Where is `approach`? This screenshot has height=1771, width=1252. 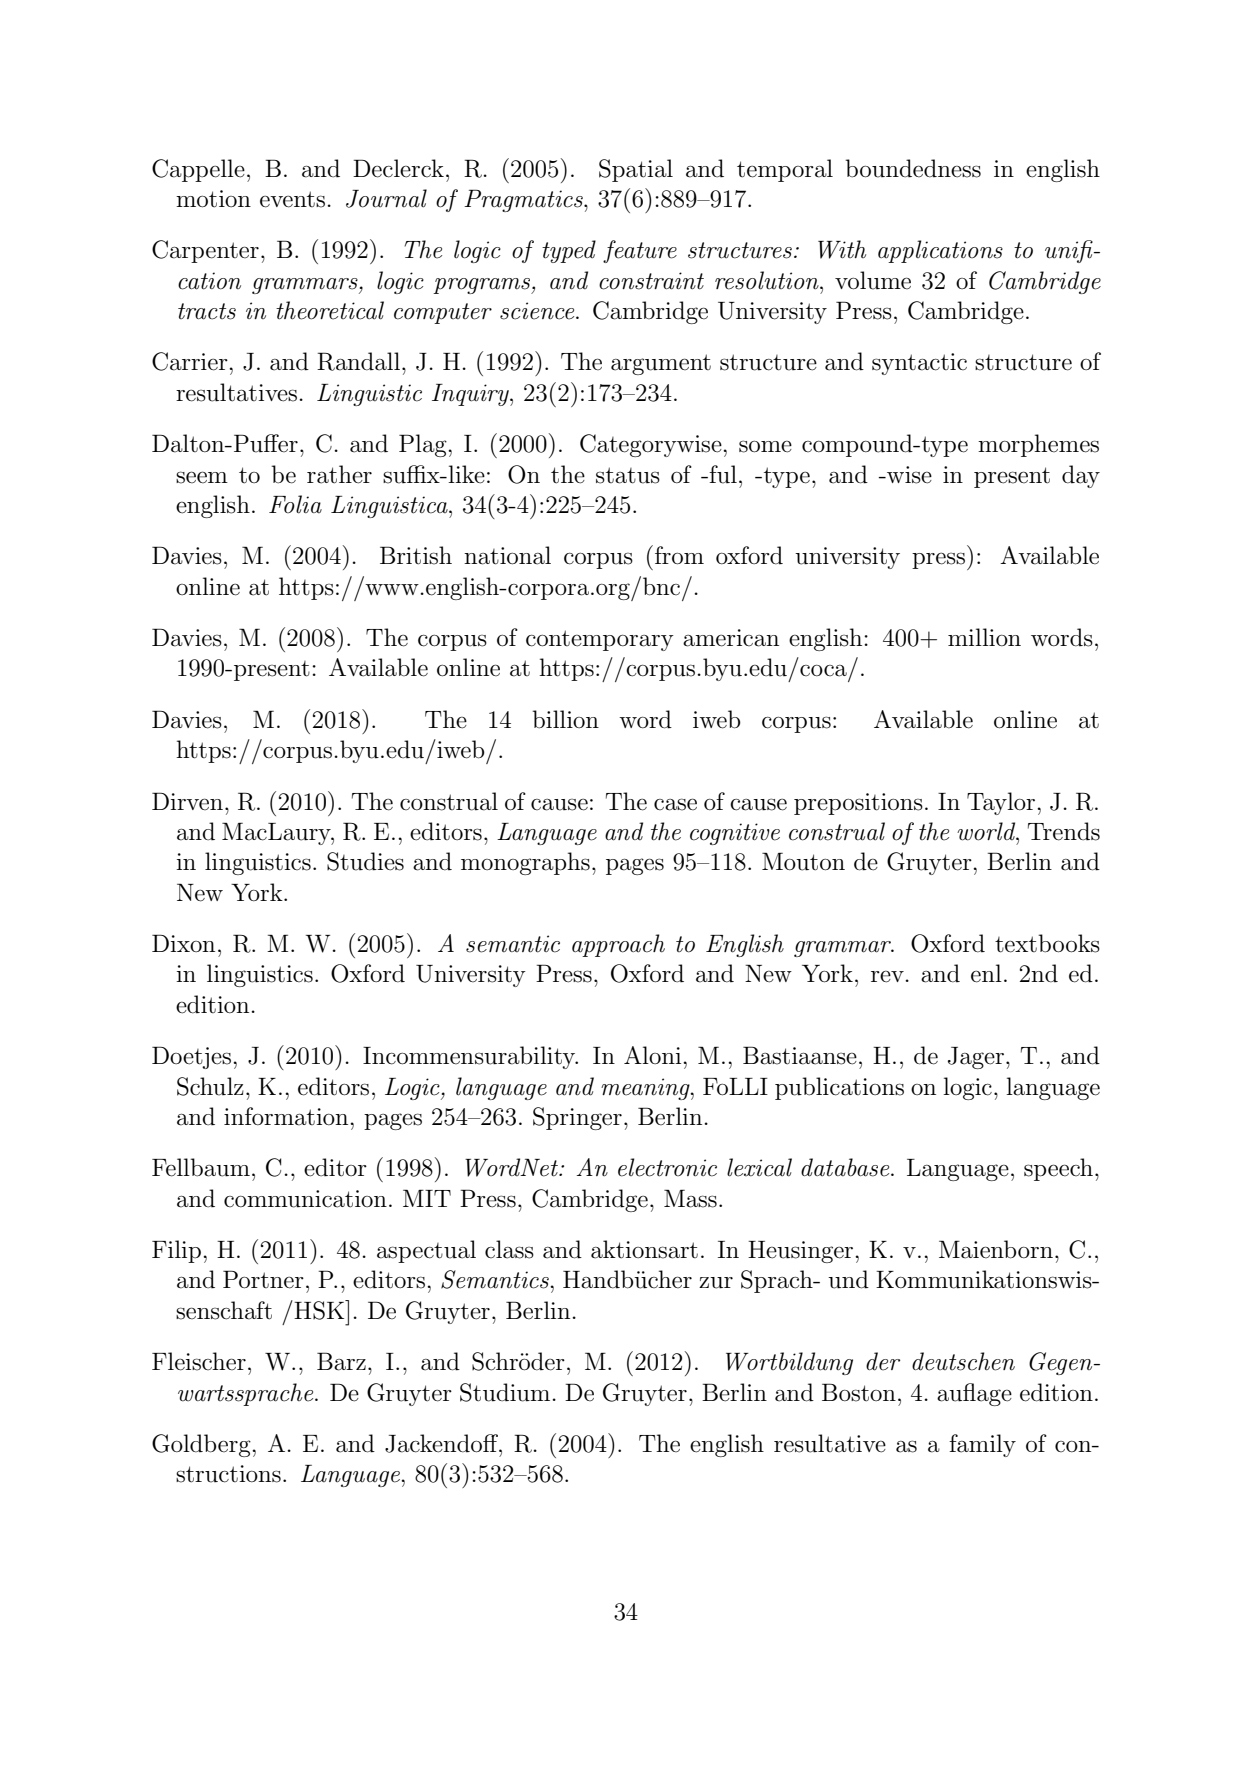
approach is located at coordinates (618, 945).
